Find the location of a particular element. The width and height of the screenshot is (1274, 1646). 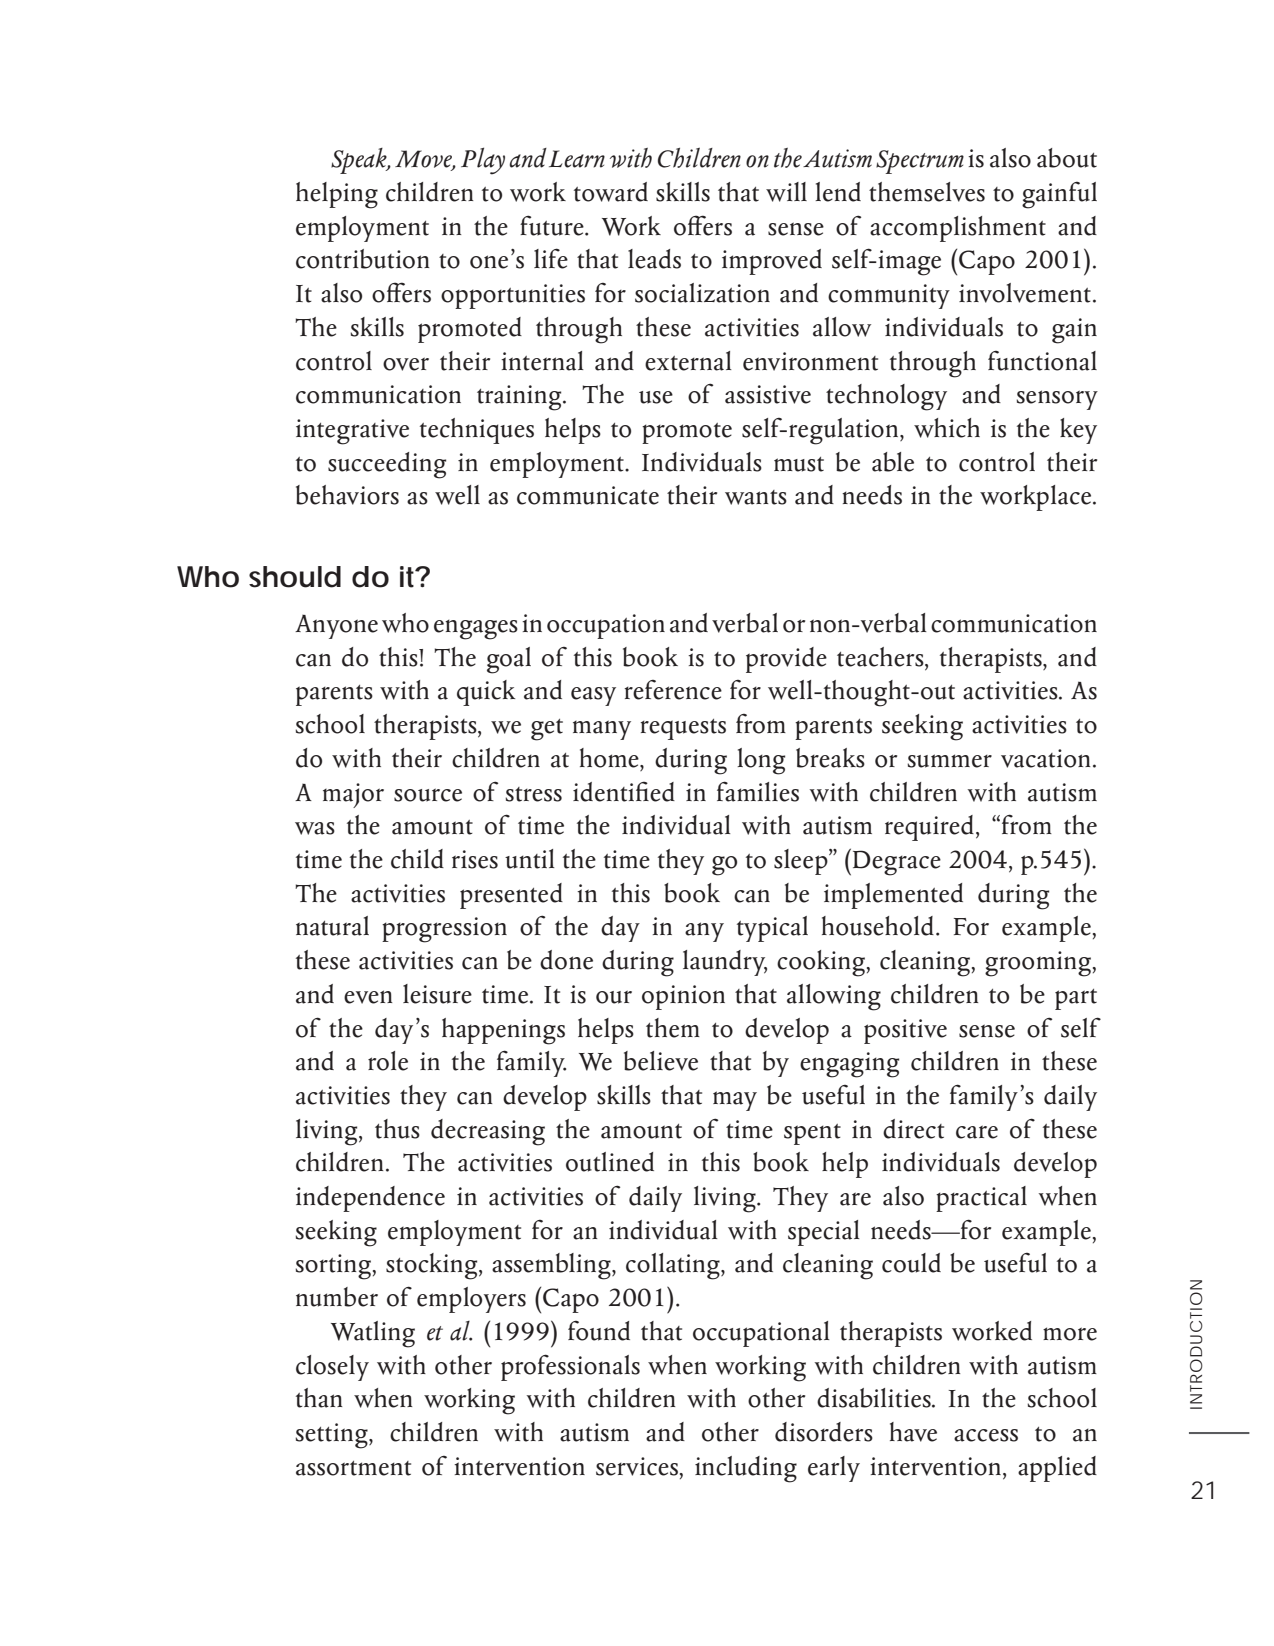

contribution is located at coordinates (362, 259).
